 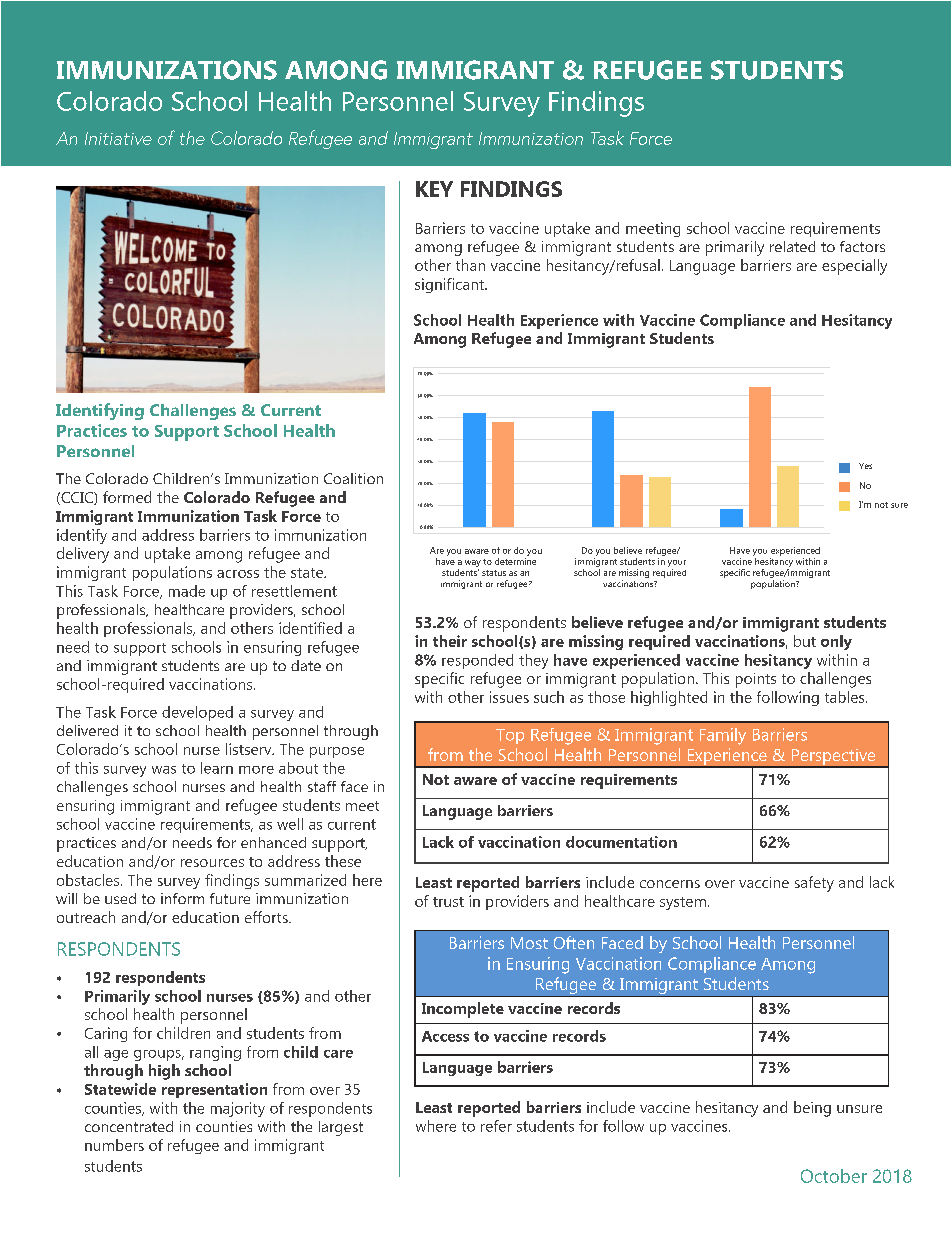 What do you see at coordinates (477, 661) in the image?
I see `responded` at bounding box center [477, 661].
